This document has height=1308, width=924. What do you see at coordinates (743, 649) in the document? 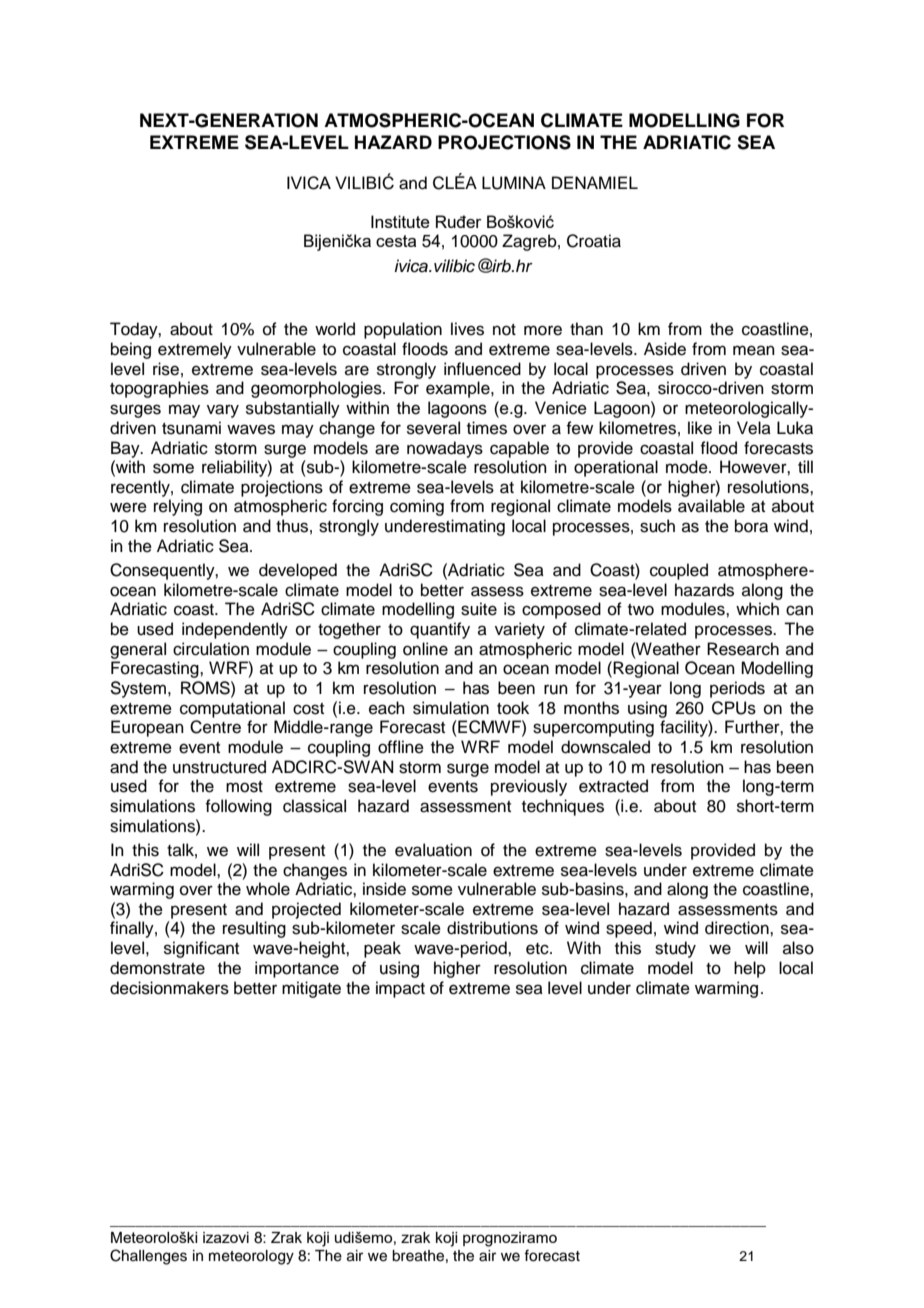
I see `Research` at bounding box center [743, 649].
